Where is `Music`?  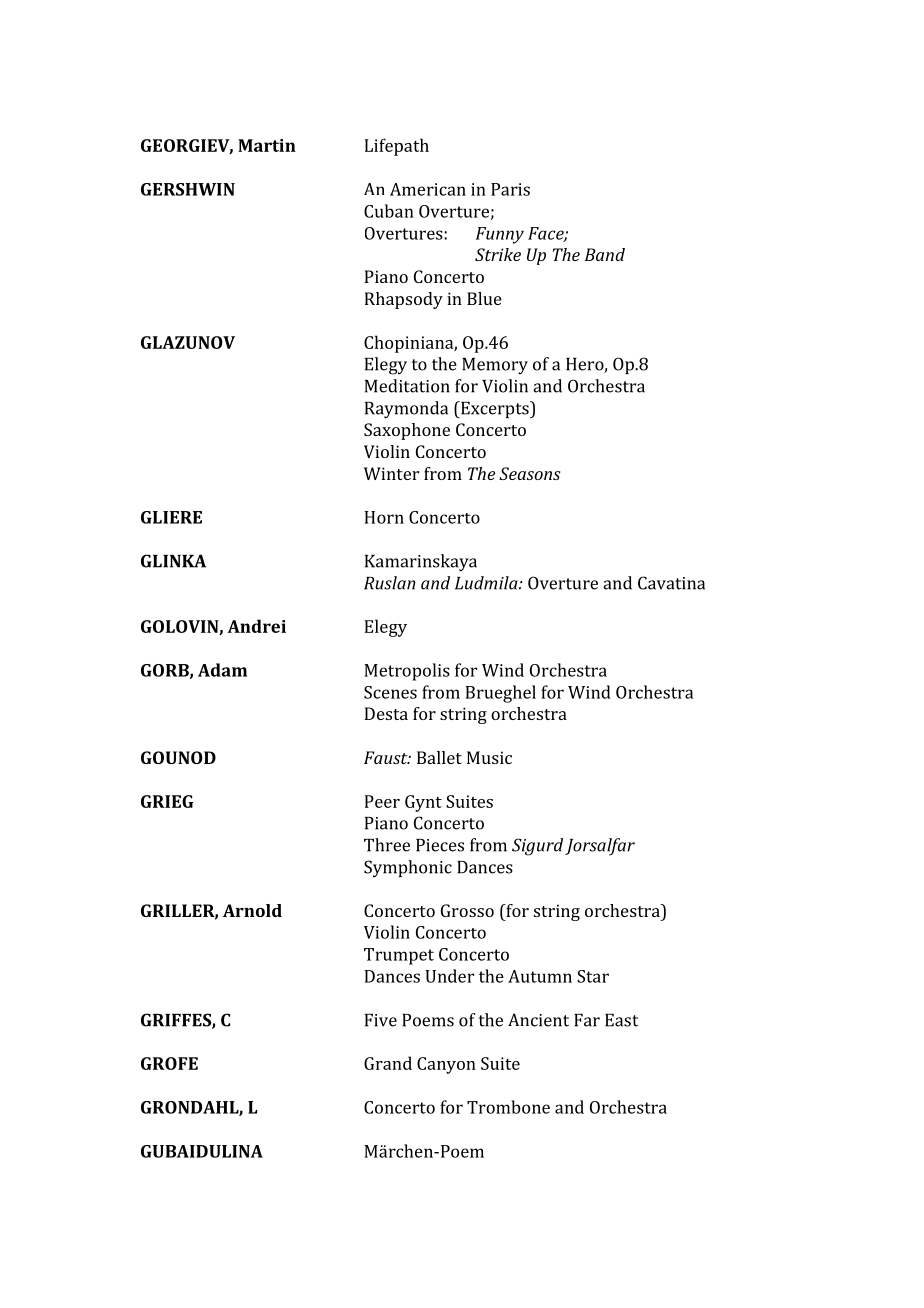
Music is located at coordinates (489, 757).
